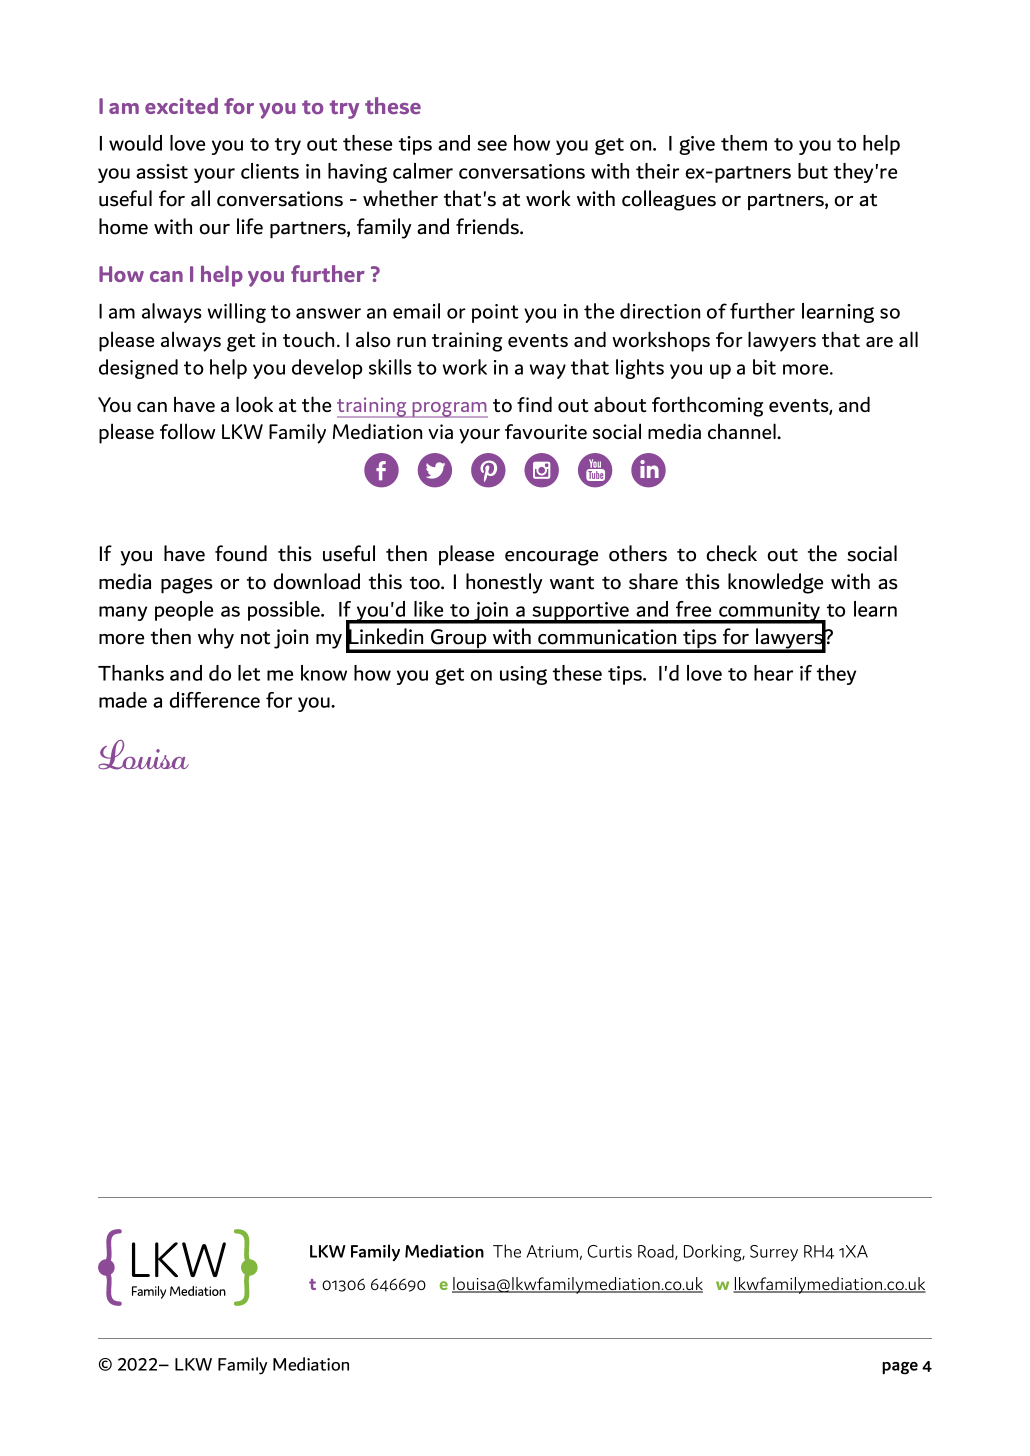 This image has height=1456, width=1030. I want to click on hear, so click(773, 673).
